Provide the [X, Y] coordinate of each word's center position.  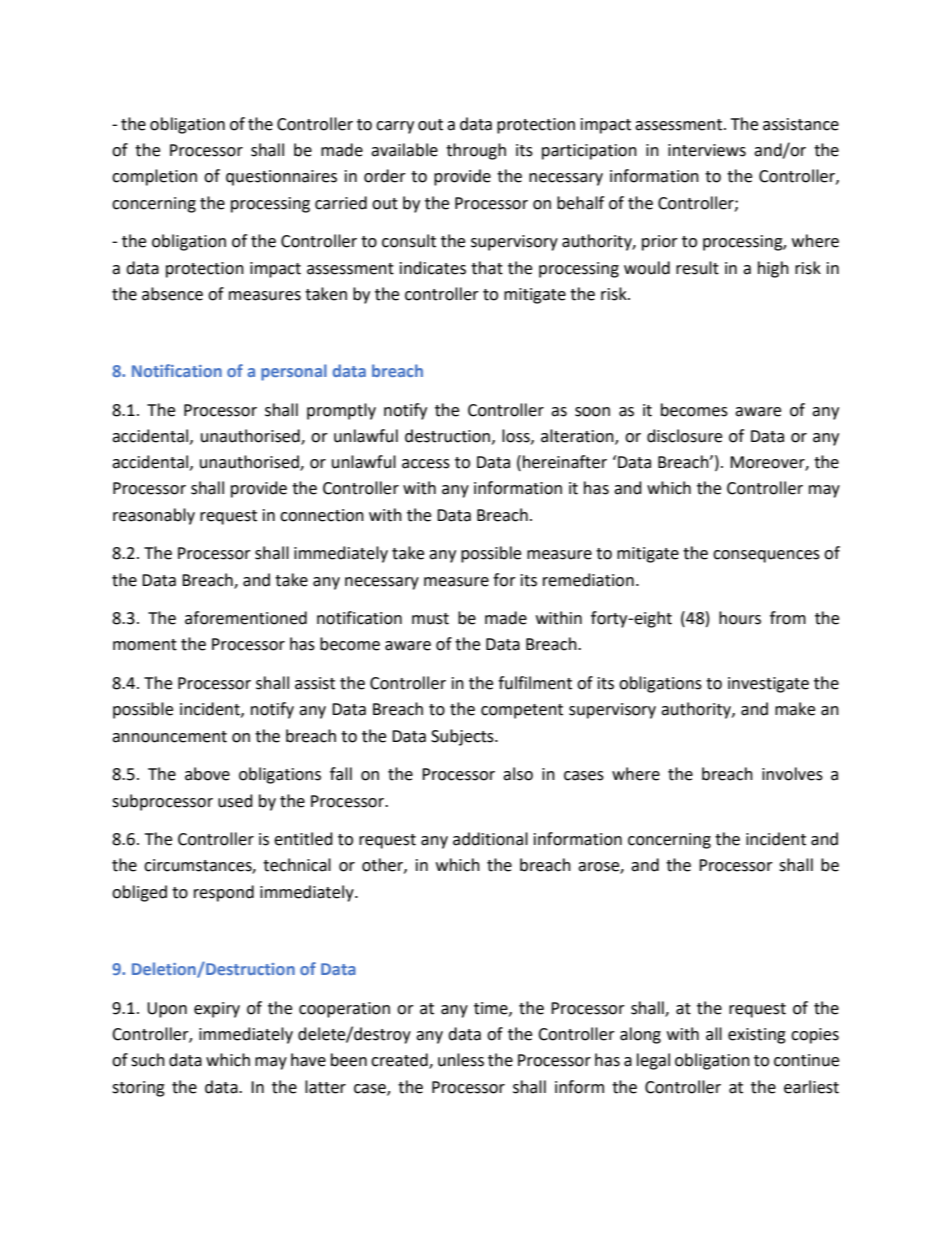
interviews [707, 150]
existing [757, 1036]
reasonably [154, 516]
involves [792, 774]
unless [461, 1060]
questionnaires [281, 178]
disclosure [684, 436]
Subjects [463, 737]
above [207, 774]
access [426, 464]
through [476, 151]
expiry [217, 1010]
